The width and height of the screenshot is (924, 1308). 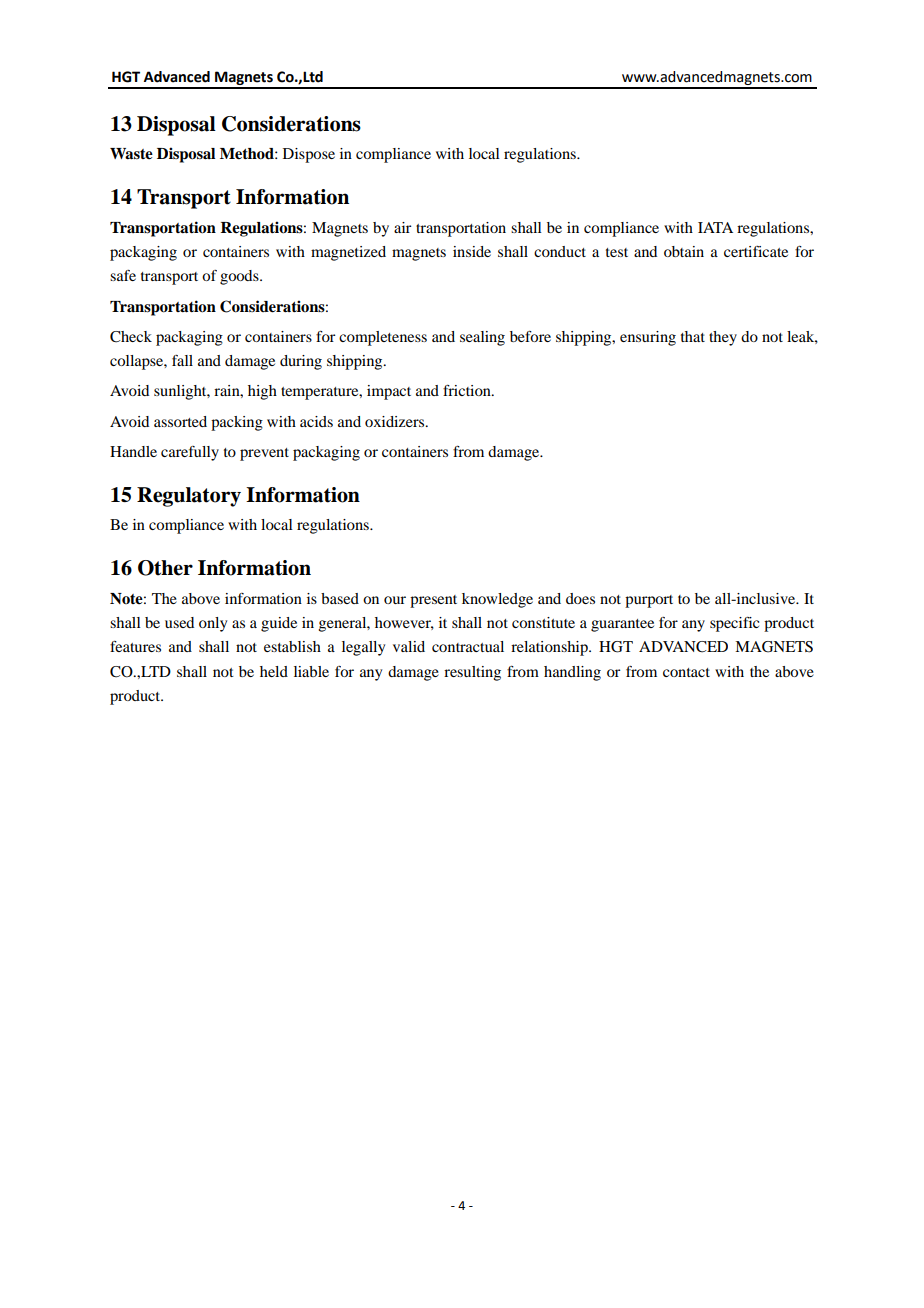 What do you see at coordinates (309, 155) in the screenshot?
I see `Dispose` at bounding box center [309, 155].
